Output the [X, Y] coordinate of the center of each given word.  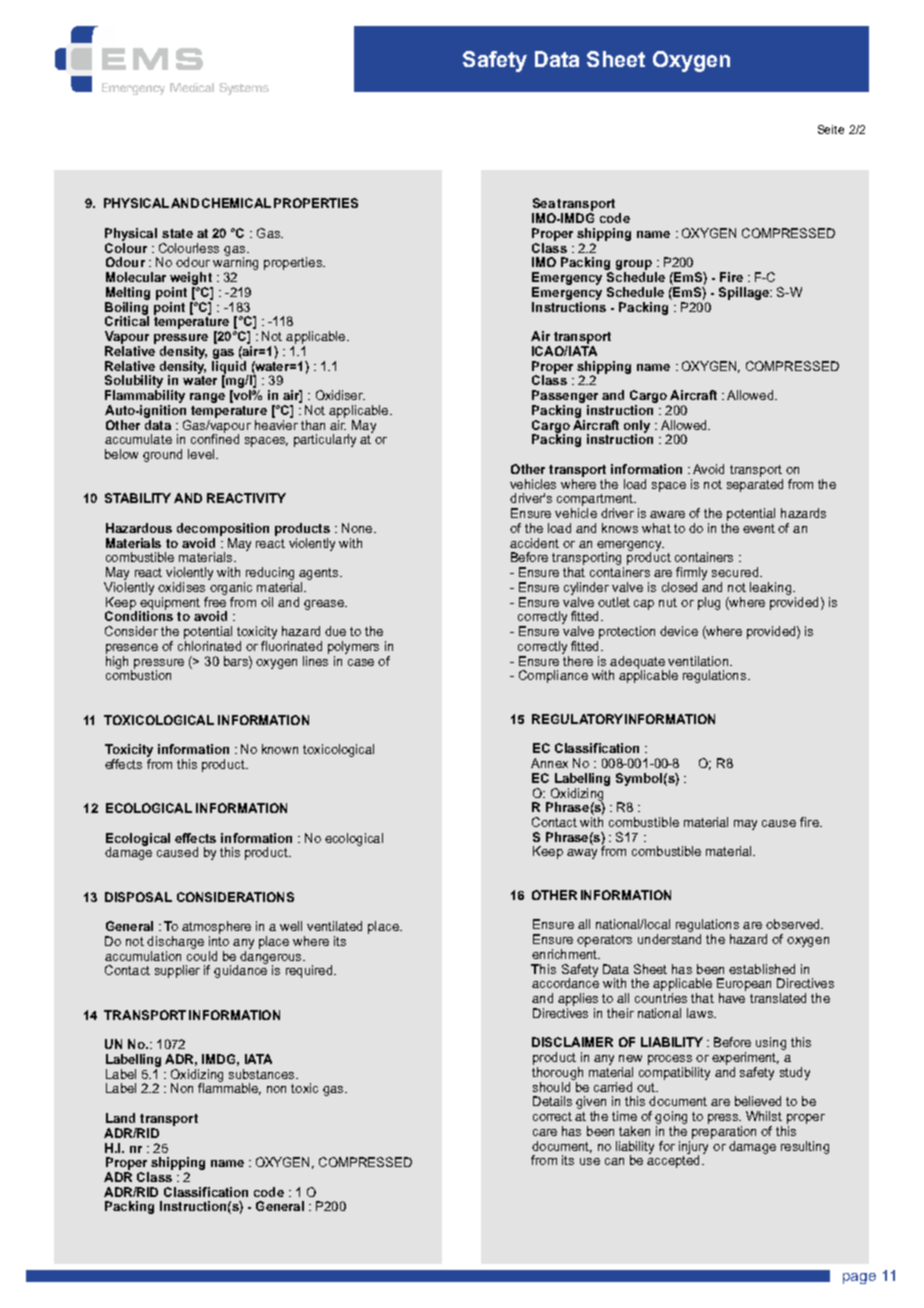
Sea [544, 203]
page [859, 1278]
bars [237, 661]
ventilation [698, 661]
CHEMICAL [236, 203]
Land [120, 1118]
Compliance [553, 676]
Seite [831, 129]
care [545, 1132]
